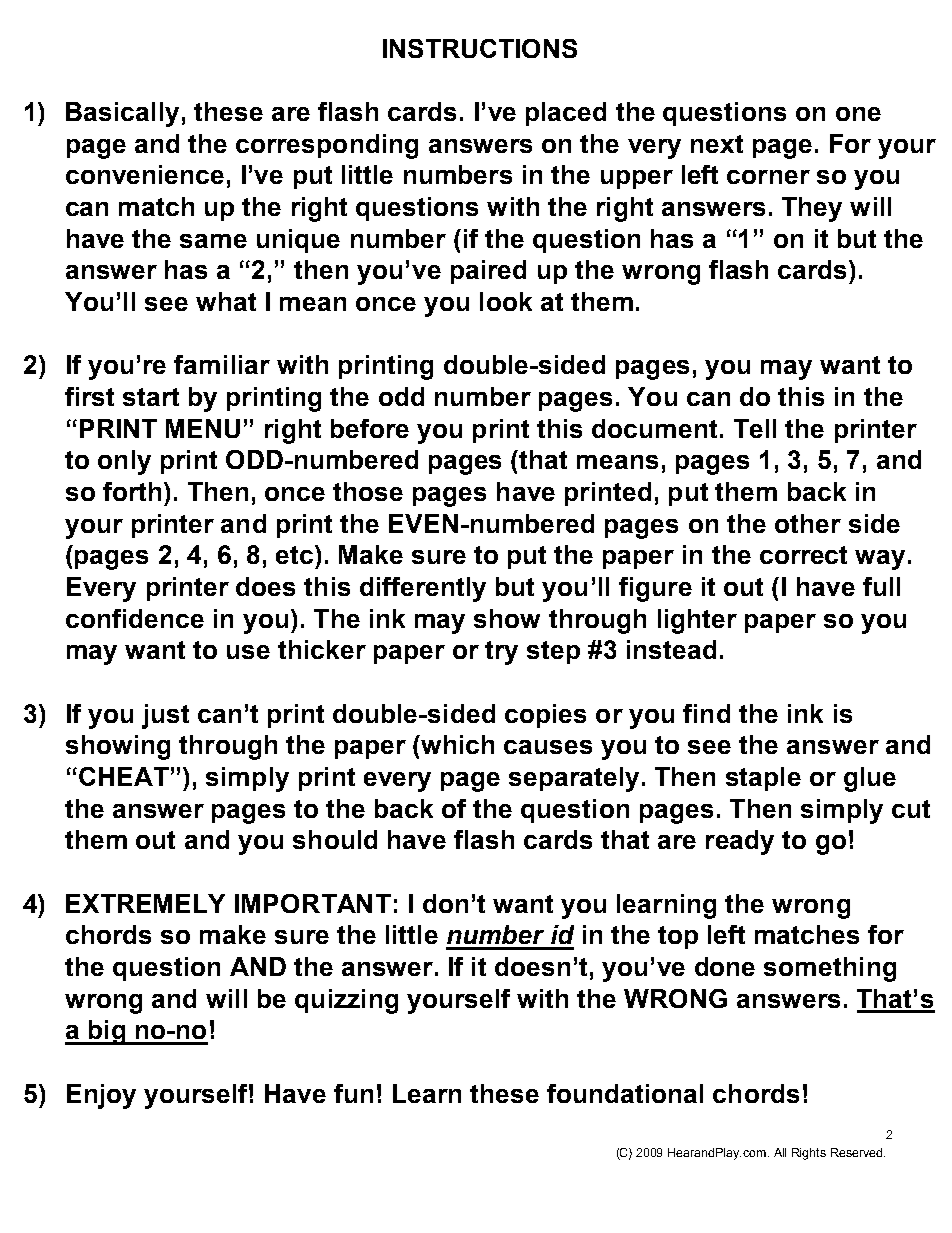 The width and height of the screenshot is (952, 1233). What do you see at coordinates (625, 1093) in the screenshot?
I see `foundational` at bounding box center [625, 1093].
